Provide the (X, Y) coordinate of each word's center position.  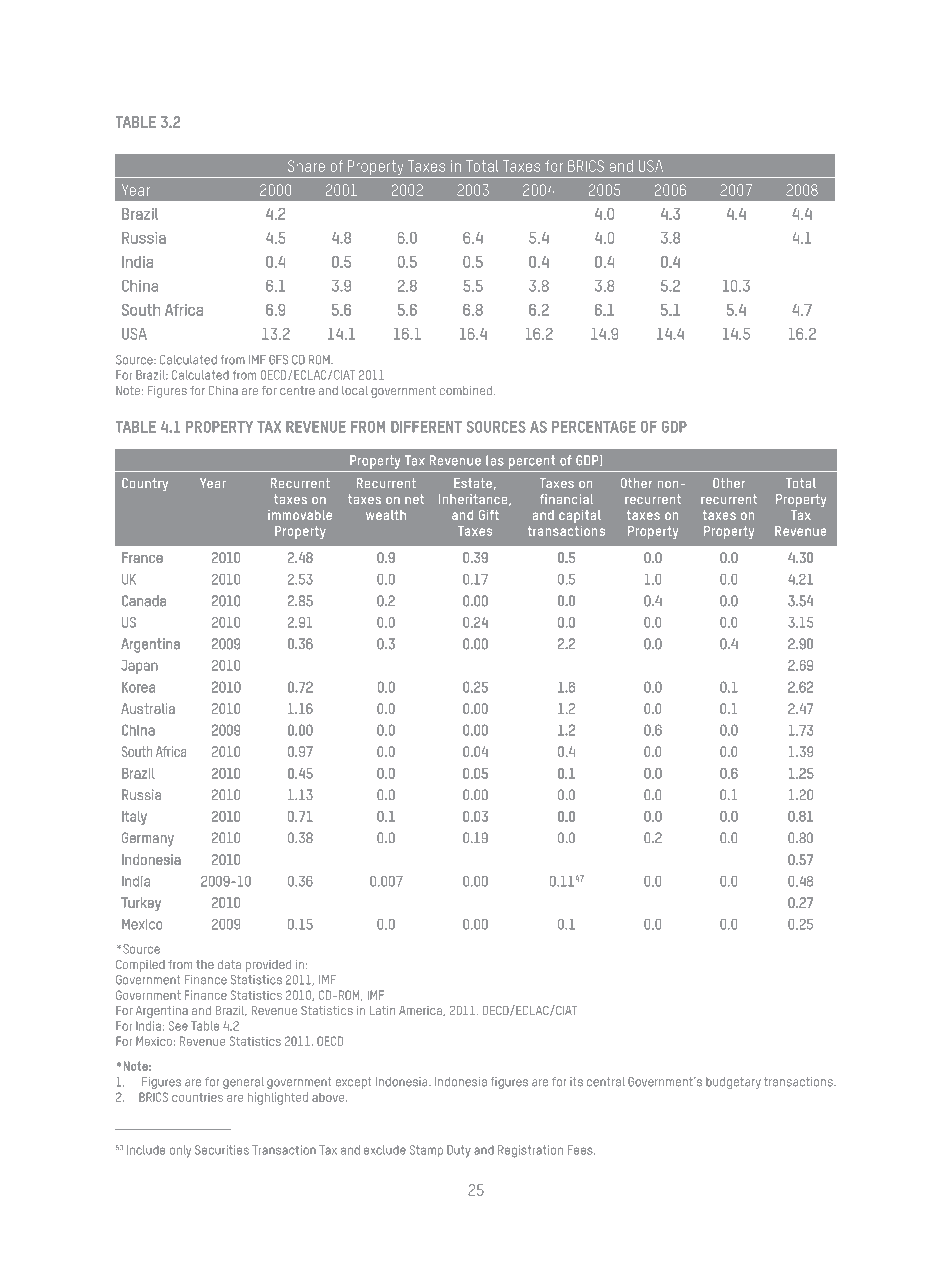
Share (306, 166)
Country (145, 485)
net (414, 499)
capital (580, 516)
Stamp (426, 1151)
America (421, 1011)
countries (197, 1097)
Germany (148, 839)
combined (467, 390)
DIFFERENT (426, 427)
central (606, 1082)
